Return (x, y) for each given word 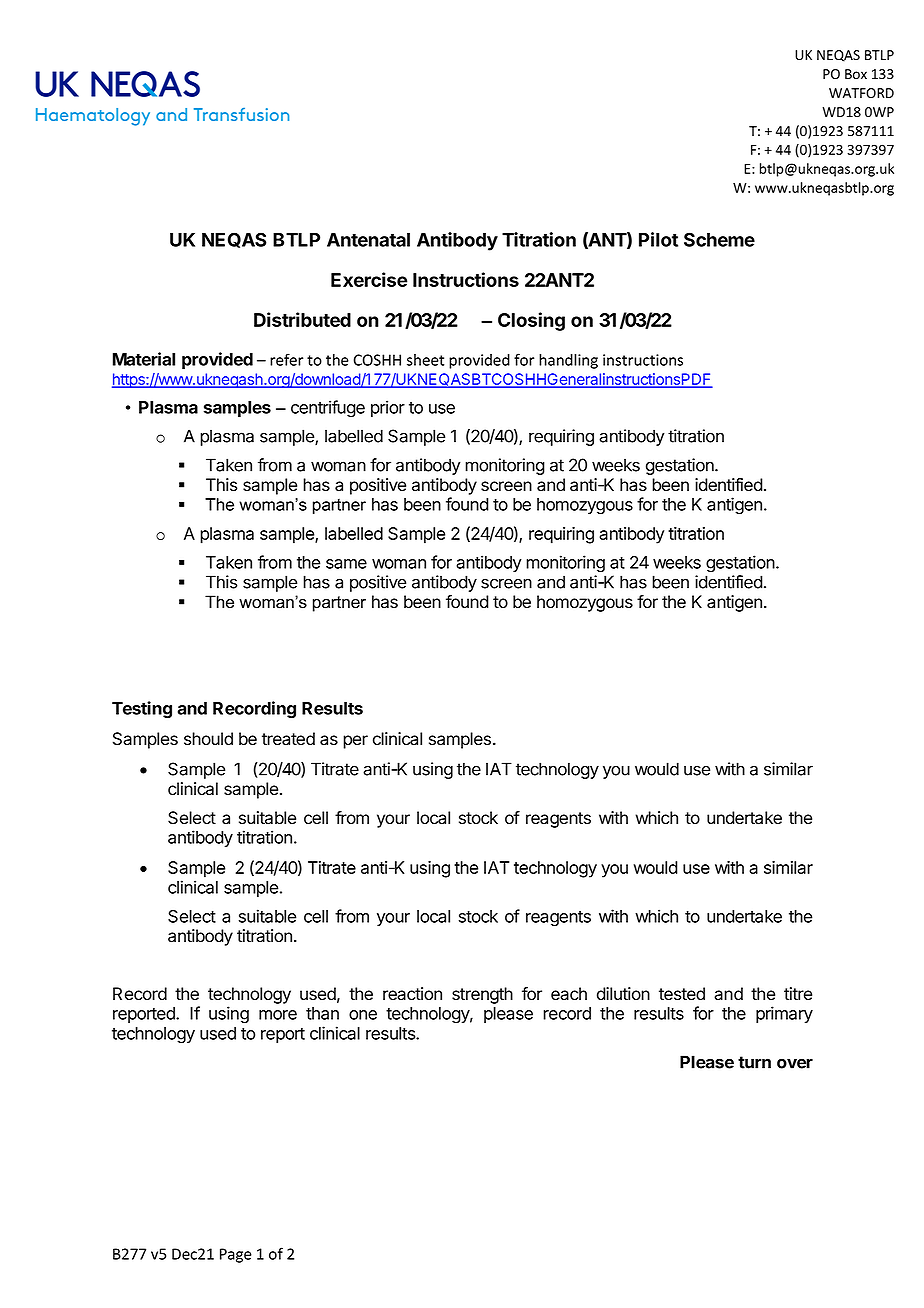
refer (286, 359)
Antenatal (368, 240)
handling (568, 361)
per (355, 742)
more (278, 1015)
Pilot (658, 239)
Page (236, 1255)
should (208, 739)
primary (784, 1014)
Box (856, 74)
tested (682, 994)
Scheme (719, 239)
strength (482, 995)
